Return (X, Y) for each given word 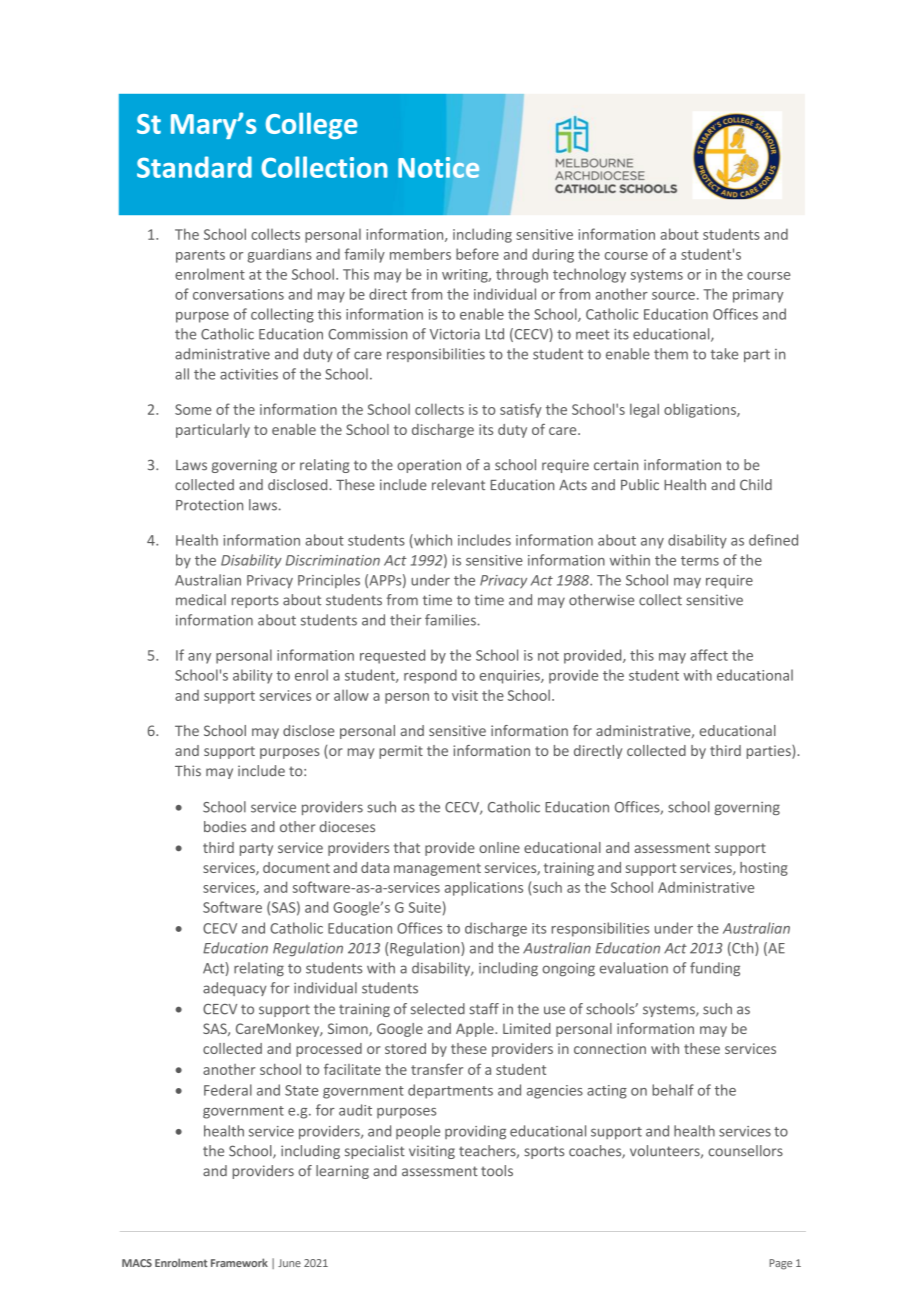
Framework (239, 1262)
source (673, 296)
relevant (458, 484)
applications (484, 888)
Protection (209, 505)
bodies (225, 826)
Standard (194, 167)
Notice (439, 167)
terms (700, 561)
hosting (764, 869)
